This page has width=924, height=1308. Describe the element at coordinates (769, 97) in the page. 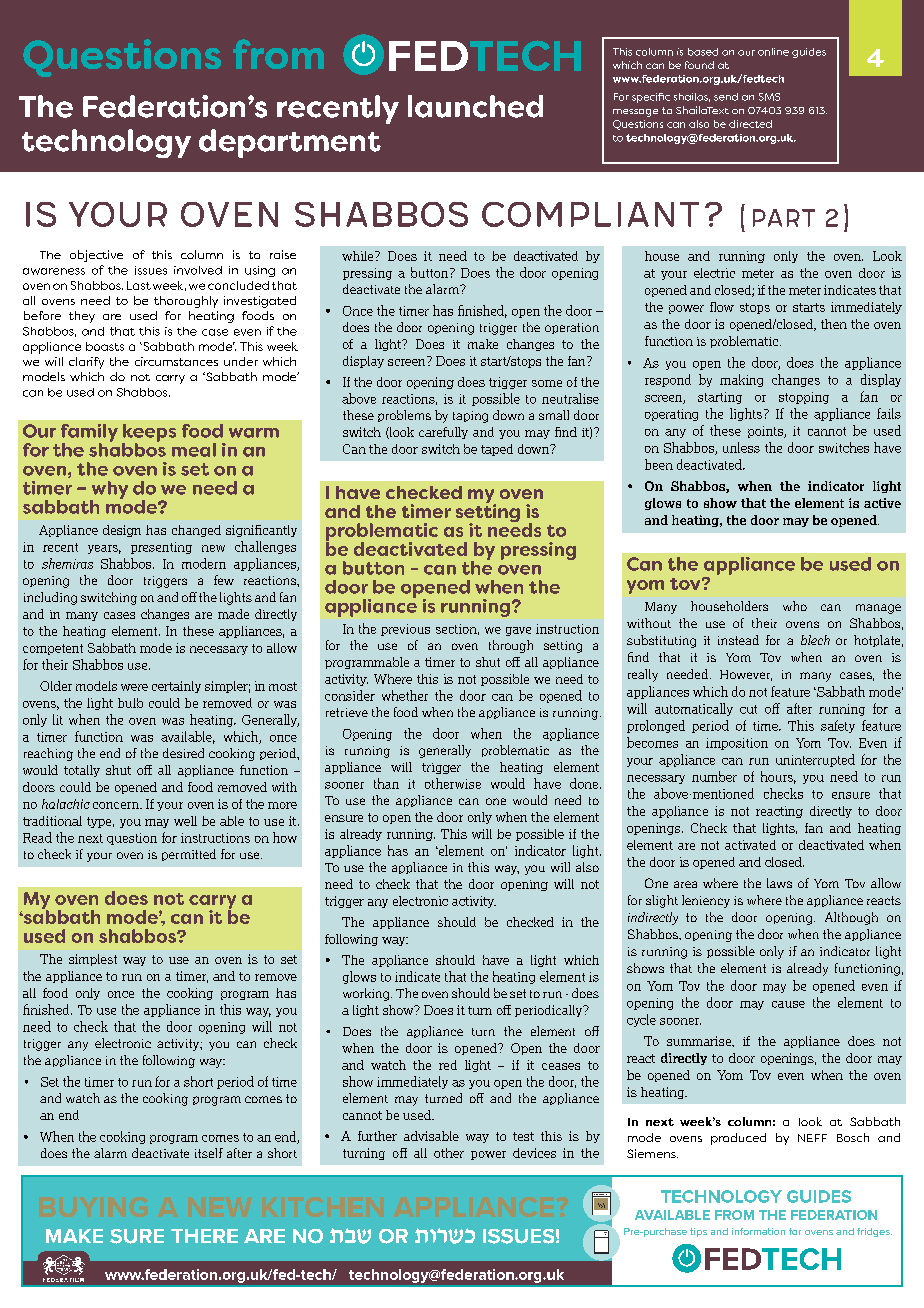

I see `SMS` at that location.
